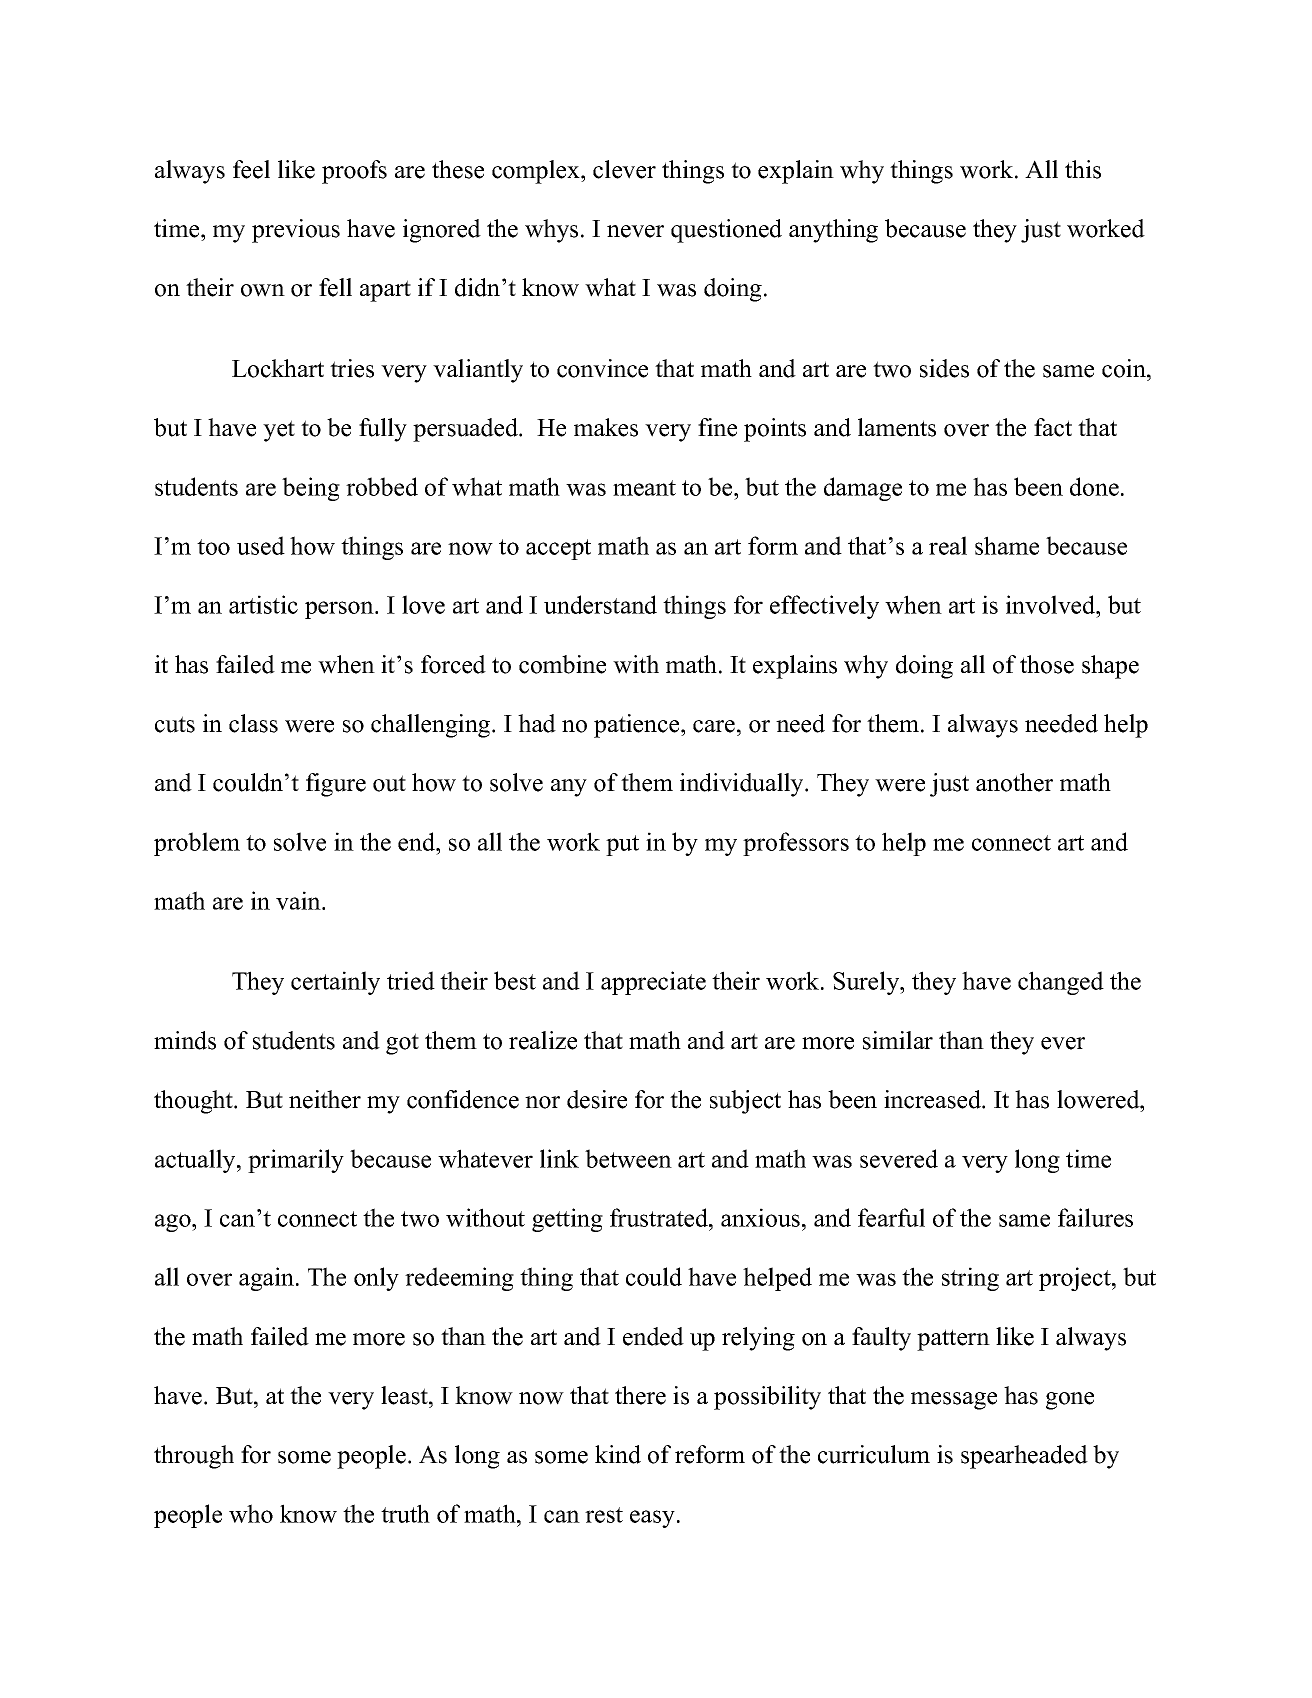 This screenshot has width=1312, height=1698. Describe the element at coordinates (299, 900) in the screenshot. I see `vain` at that location.
